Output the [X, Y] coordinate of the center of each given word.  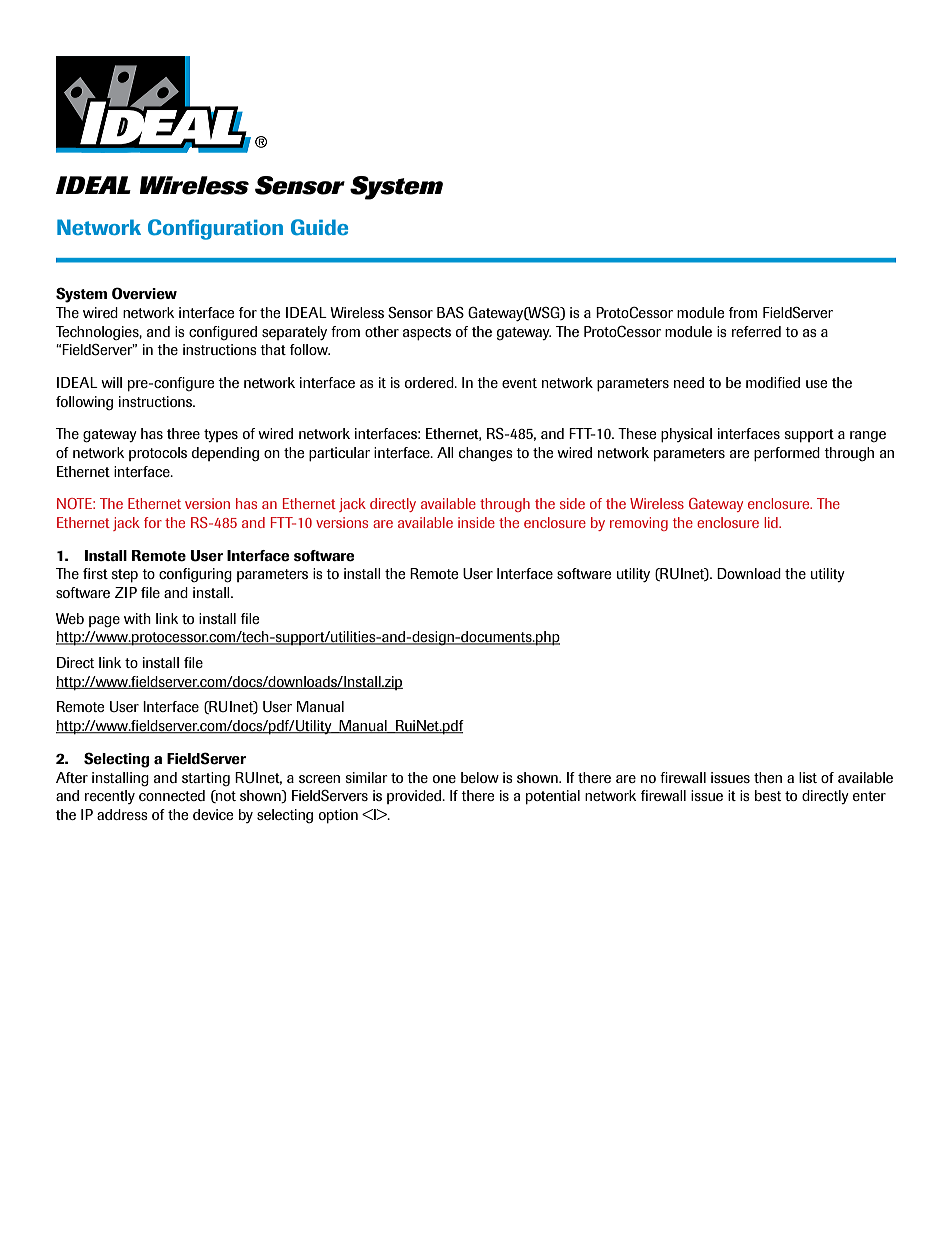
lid [772, 522]
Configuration [215, 229]
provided [415, 797]
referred [756, 331]
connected [172, 795]
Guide [319, 227]
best [768, 795]
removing [639, 524]
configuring [195, 575]
